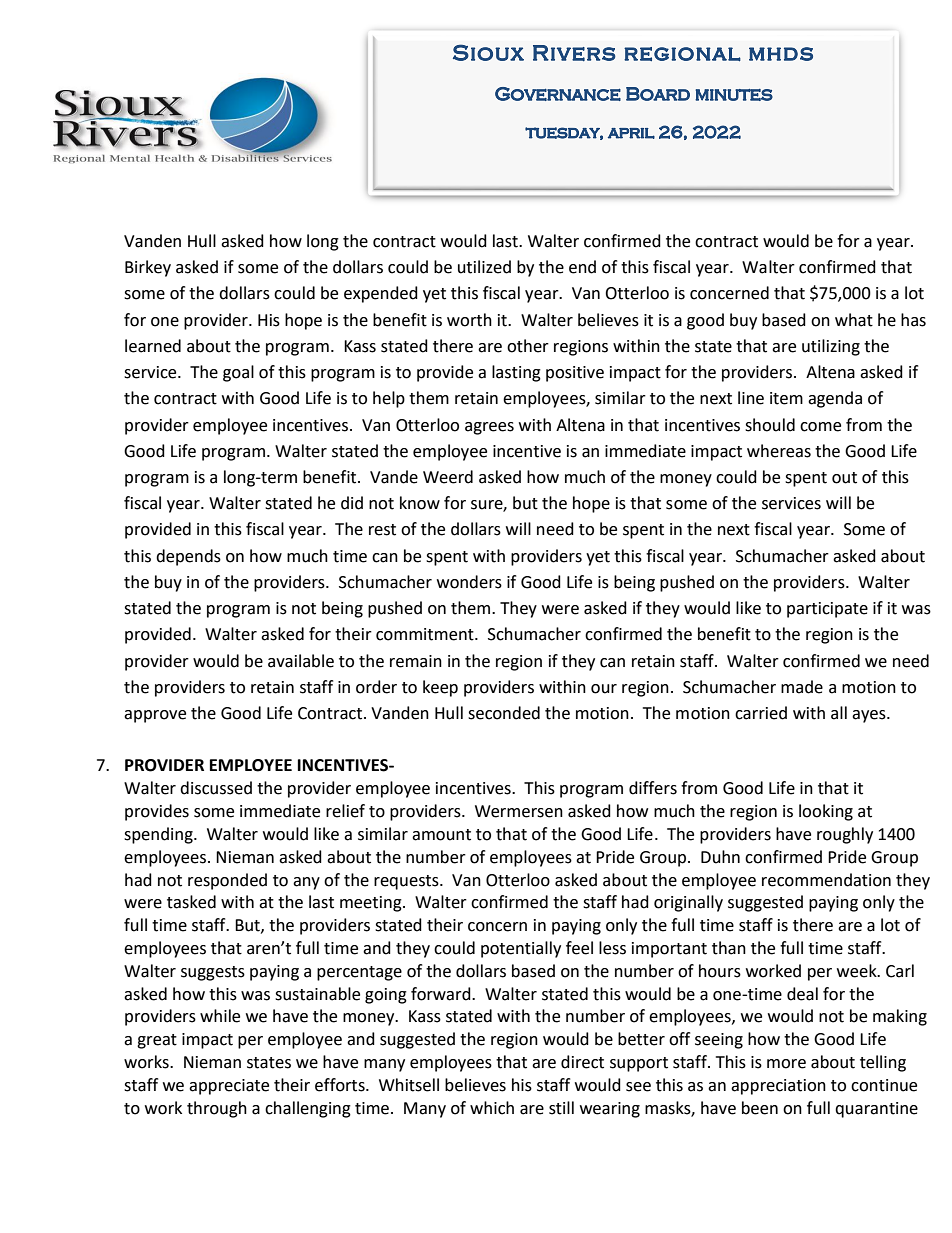  I want to click on learned, so click(153, 346).
